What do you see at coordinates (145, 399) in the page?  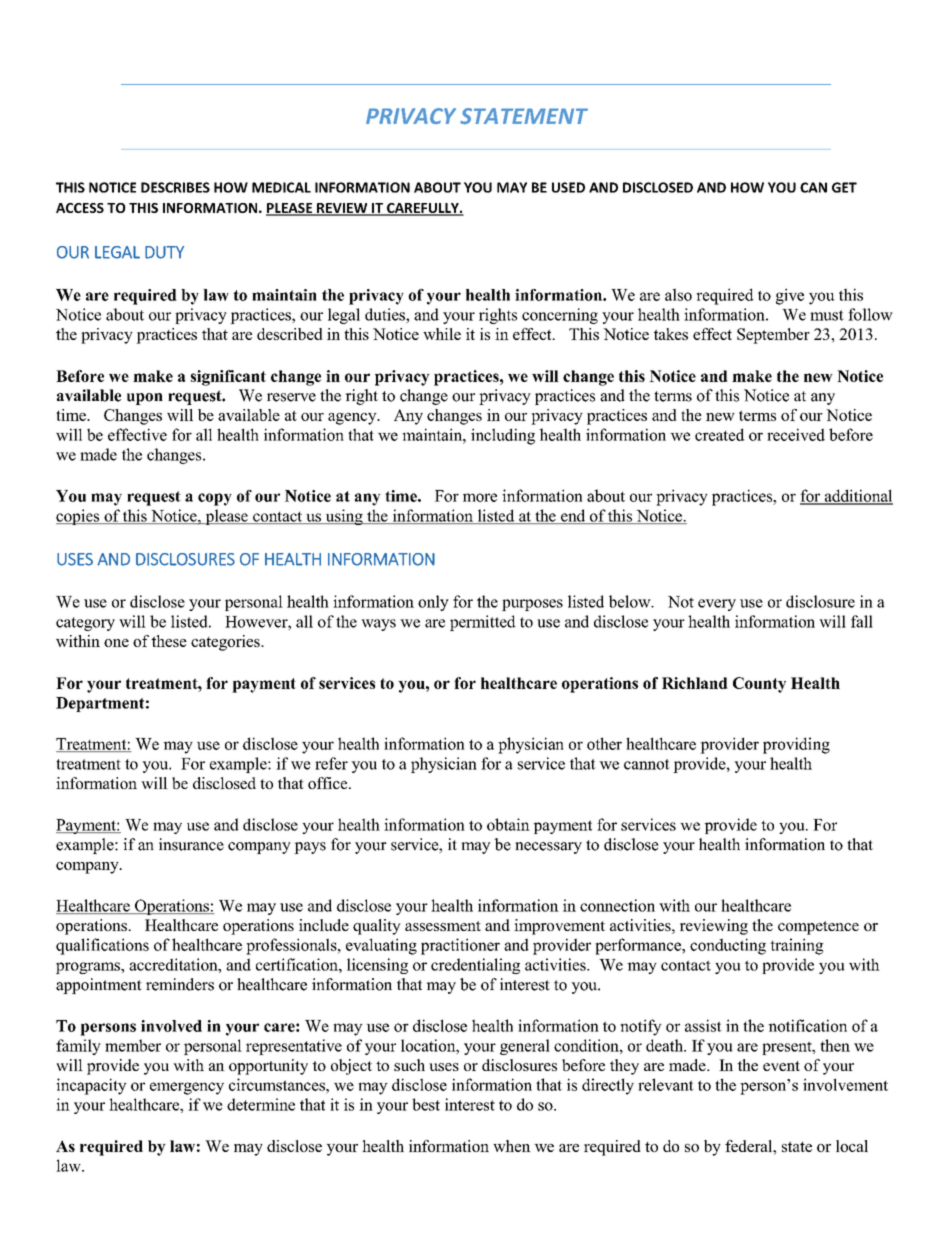 I see `upon` at bounding box center [145, 399].
